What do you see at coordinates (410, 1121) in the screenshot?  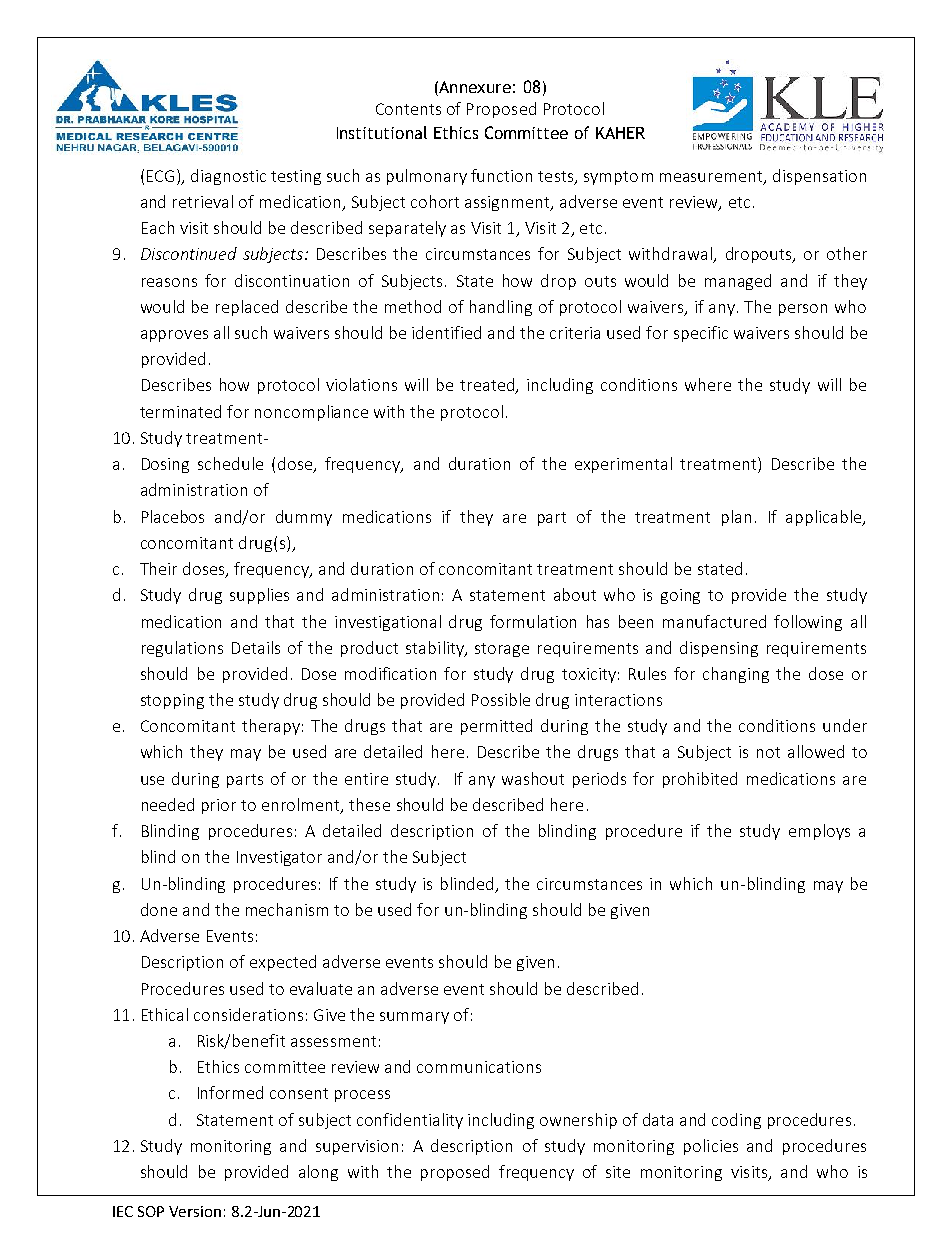 I see `confidentiality` at bounding box center [410, 1121].
